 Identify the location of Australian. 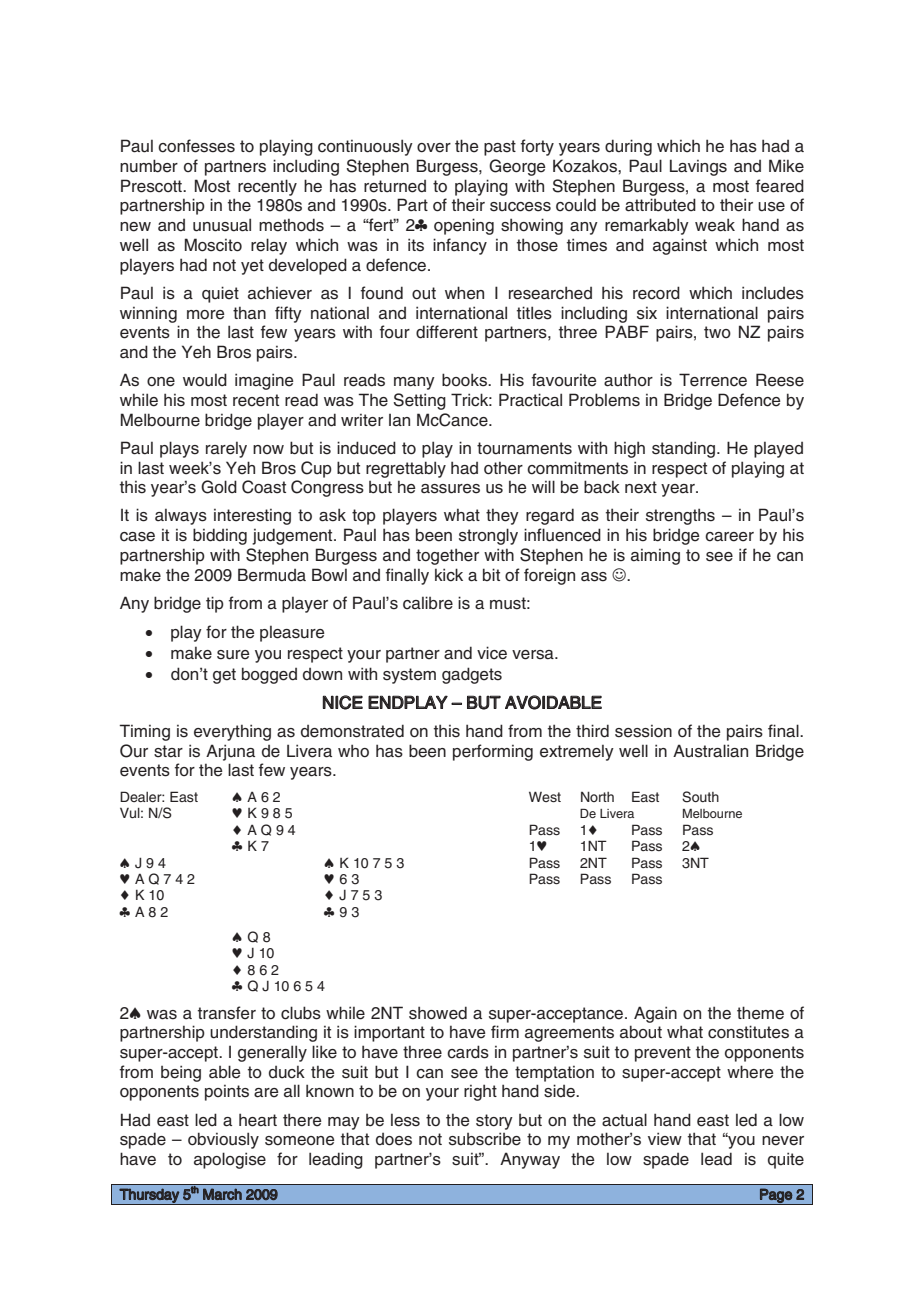
(710, 751).
